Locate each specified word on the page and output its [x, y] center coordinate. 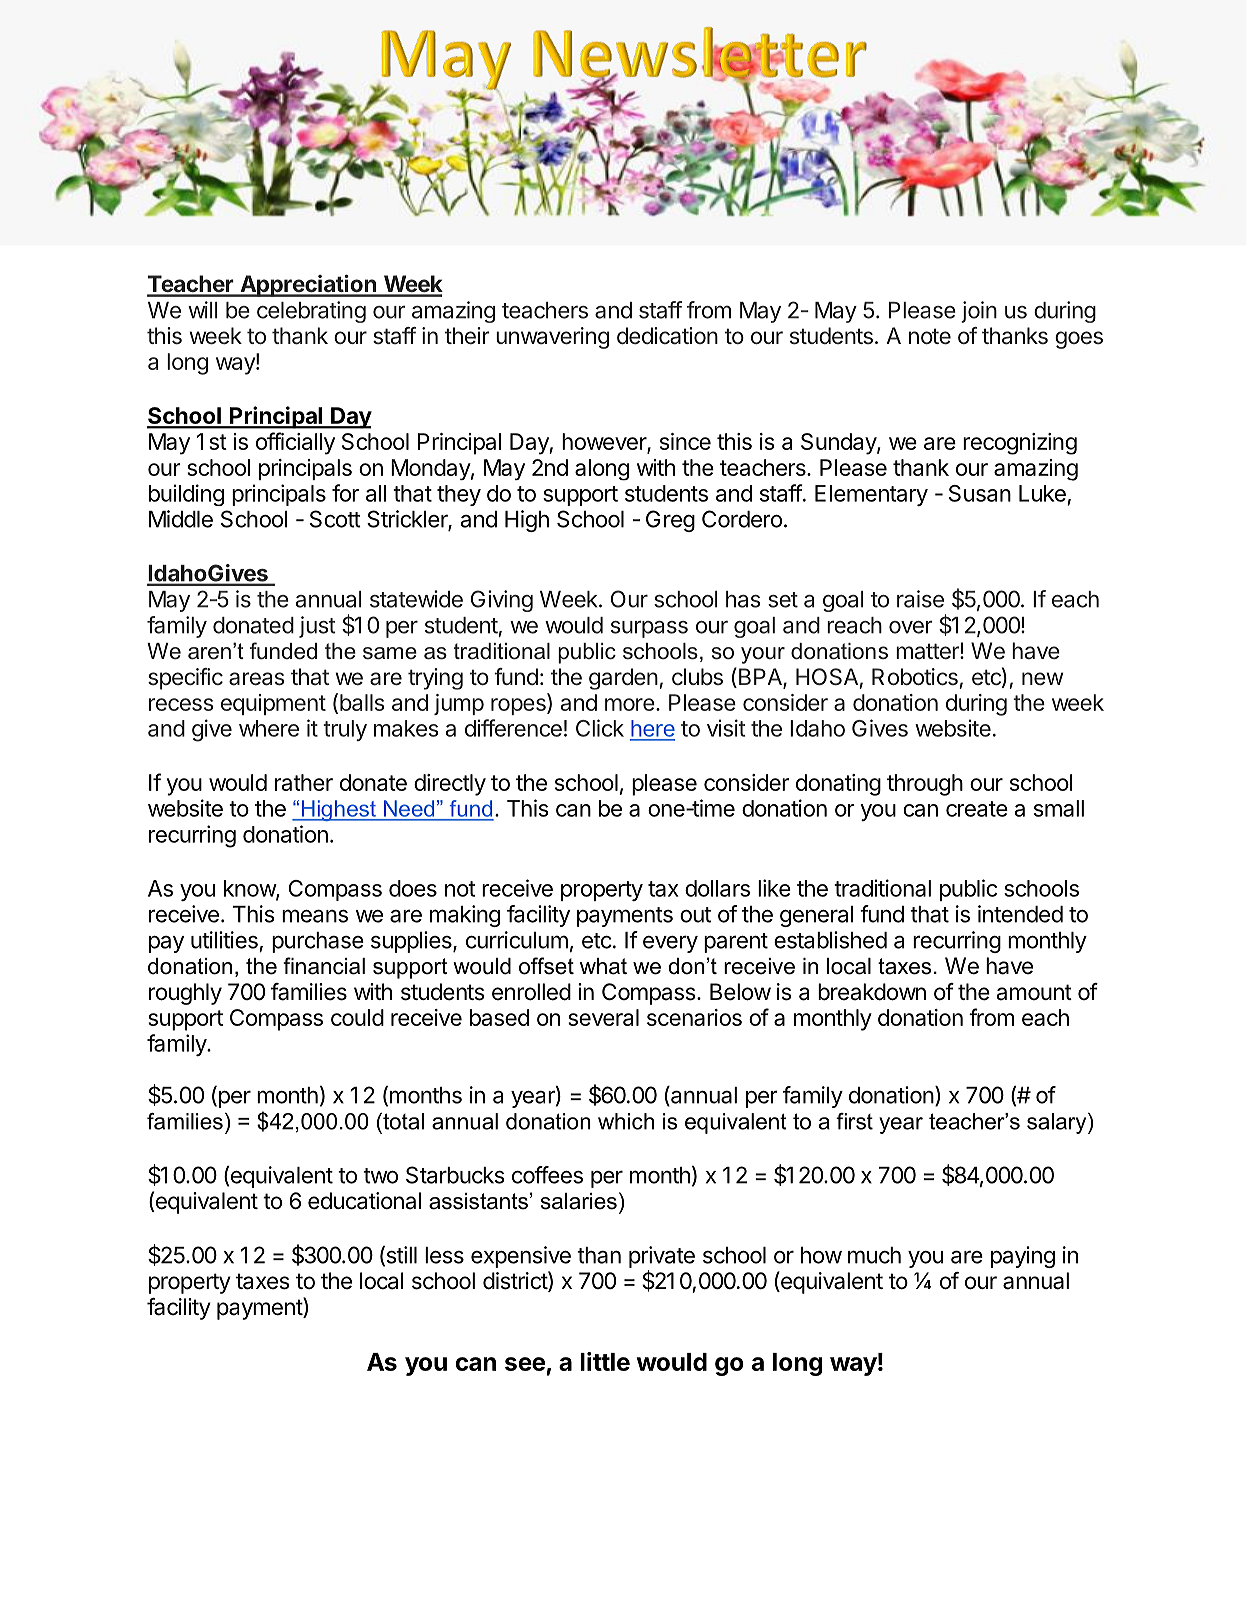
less [444, 1255]
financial [324, 966]
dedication [667, 336]
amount [1034, 992]
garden [623, 679]
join [979, 312]
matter [928, 651]
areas [257, 679]
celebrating [311, 312]
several [603, 1017]
